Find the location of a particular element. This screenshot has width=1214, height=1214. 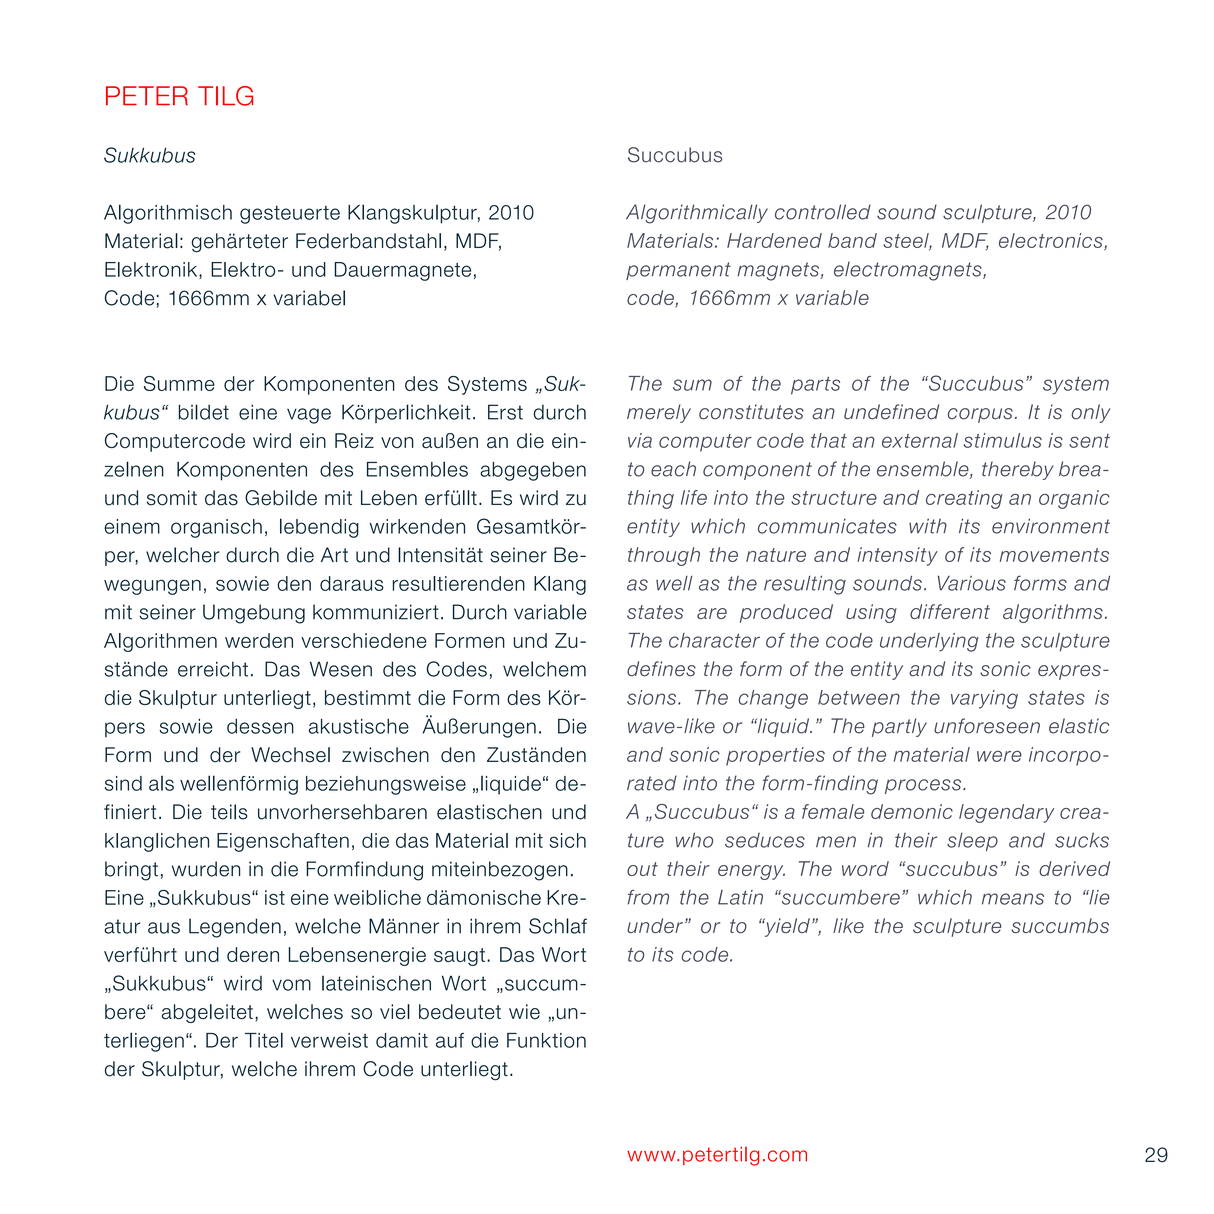

werden is located at coordinates (259, 640).
